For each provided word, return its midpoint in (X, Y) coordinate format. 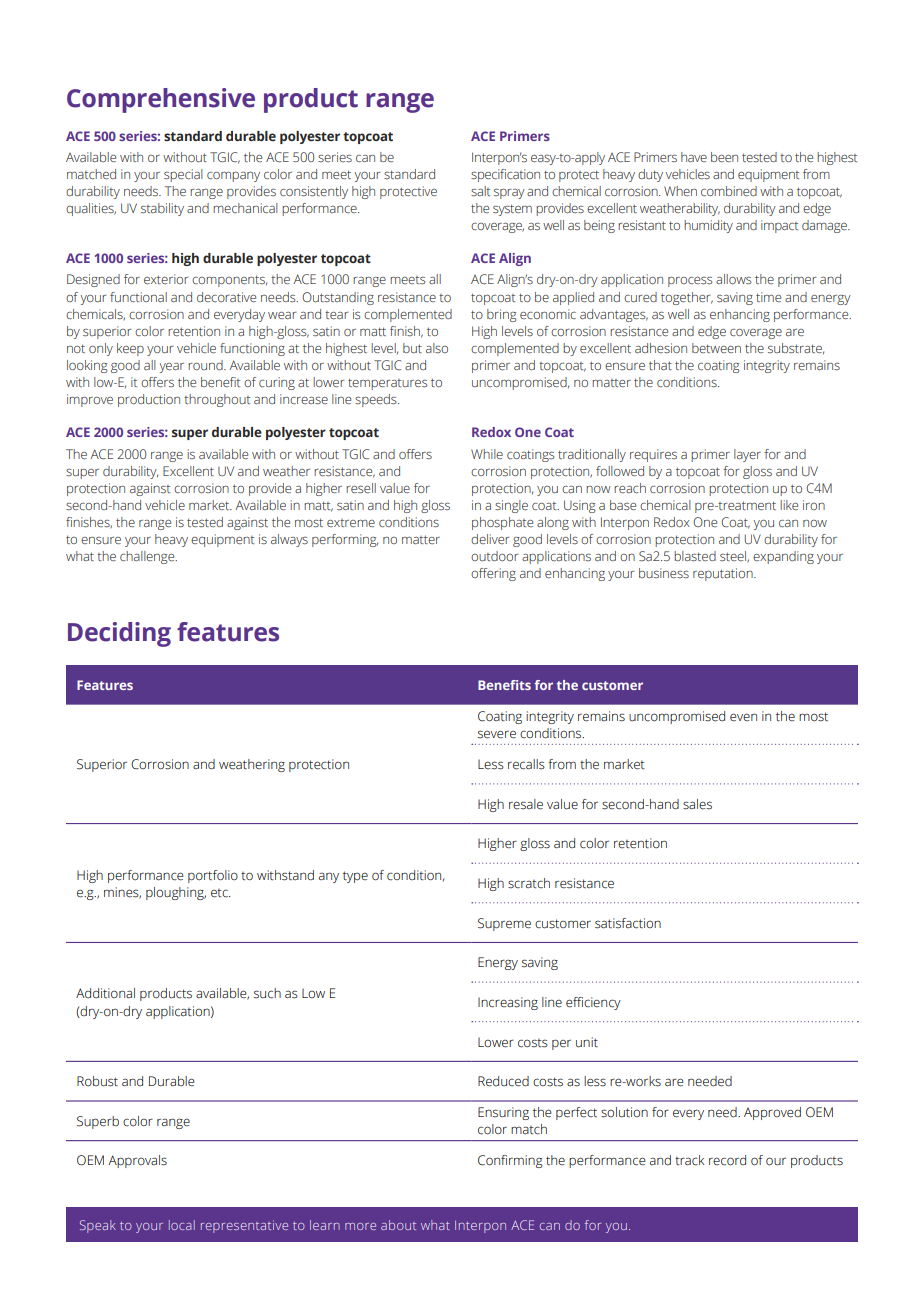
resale (526, 804)
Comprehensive (161, 100)
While (487, 454)
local (182, 1225)
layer (747, 455)
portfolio (213, 876)
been (724, 157)
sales (697, 804)
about (398, 1225)
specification (505, 175)
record (727, 1160)
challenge (148, 557)
